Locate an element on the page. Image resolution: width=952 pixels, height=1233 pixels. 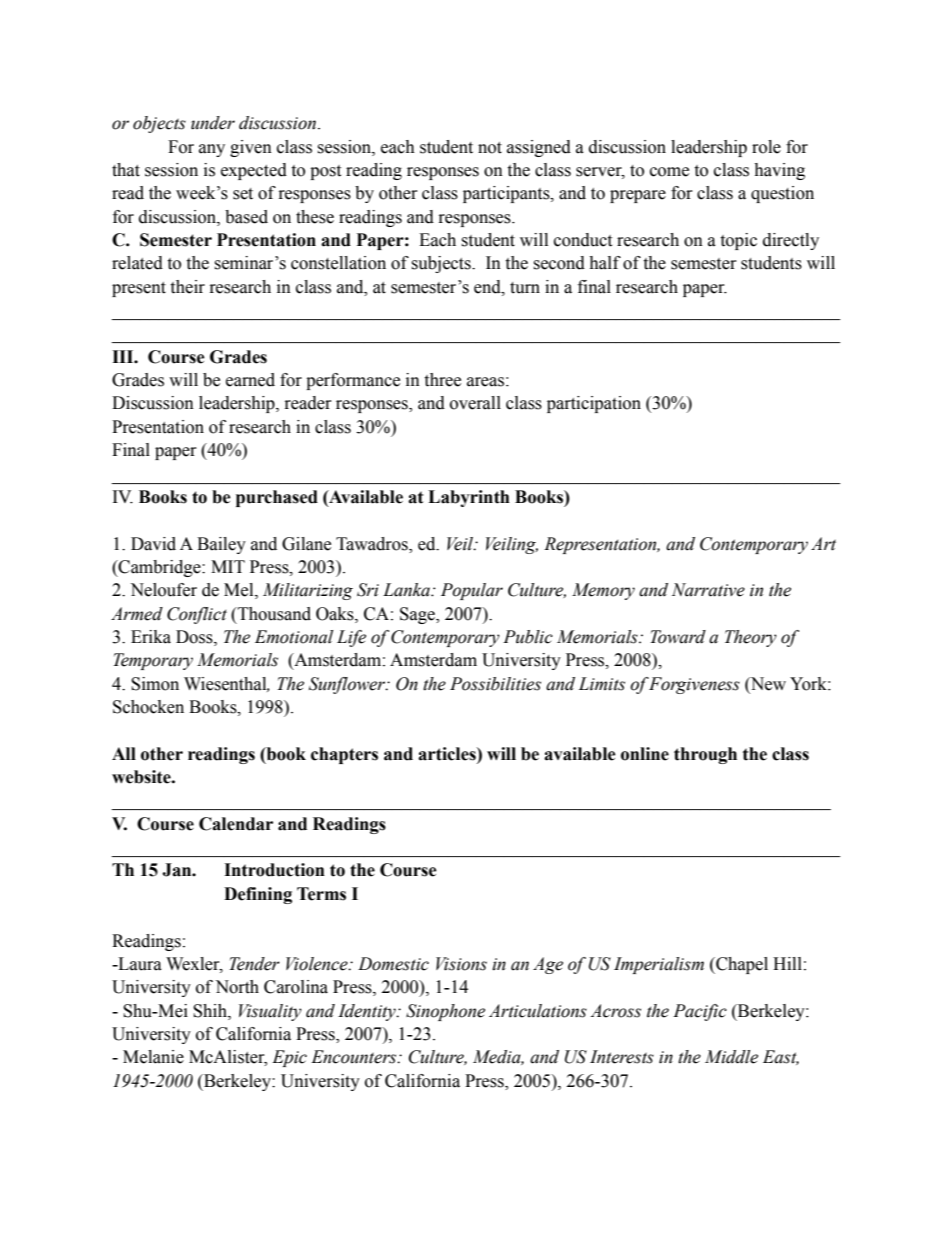
Shih is located at coordinates (211, 1011).
